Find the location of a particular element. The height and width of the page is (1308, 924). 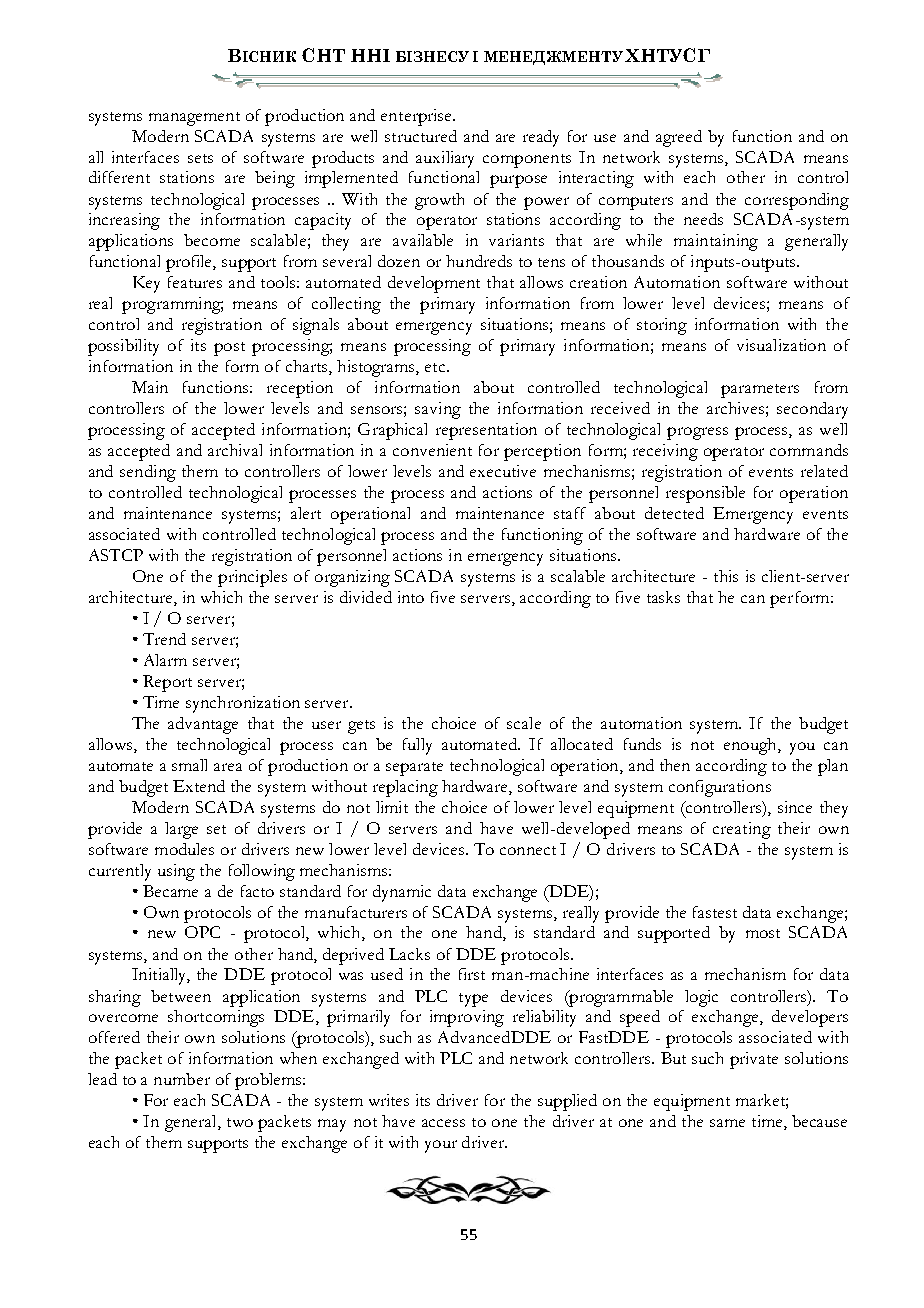

sending is located at coordinates (148, 473).
